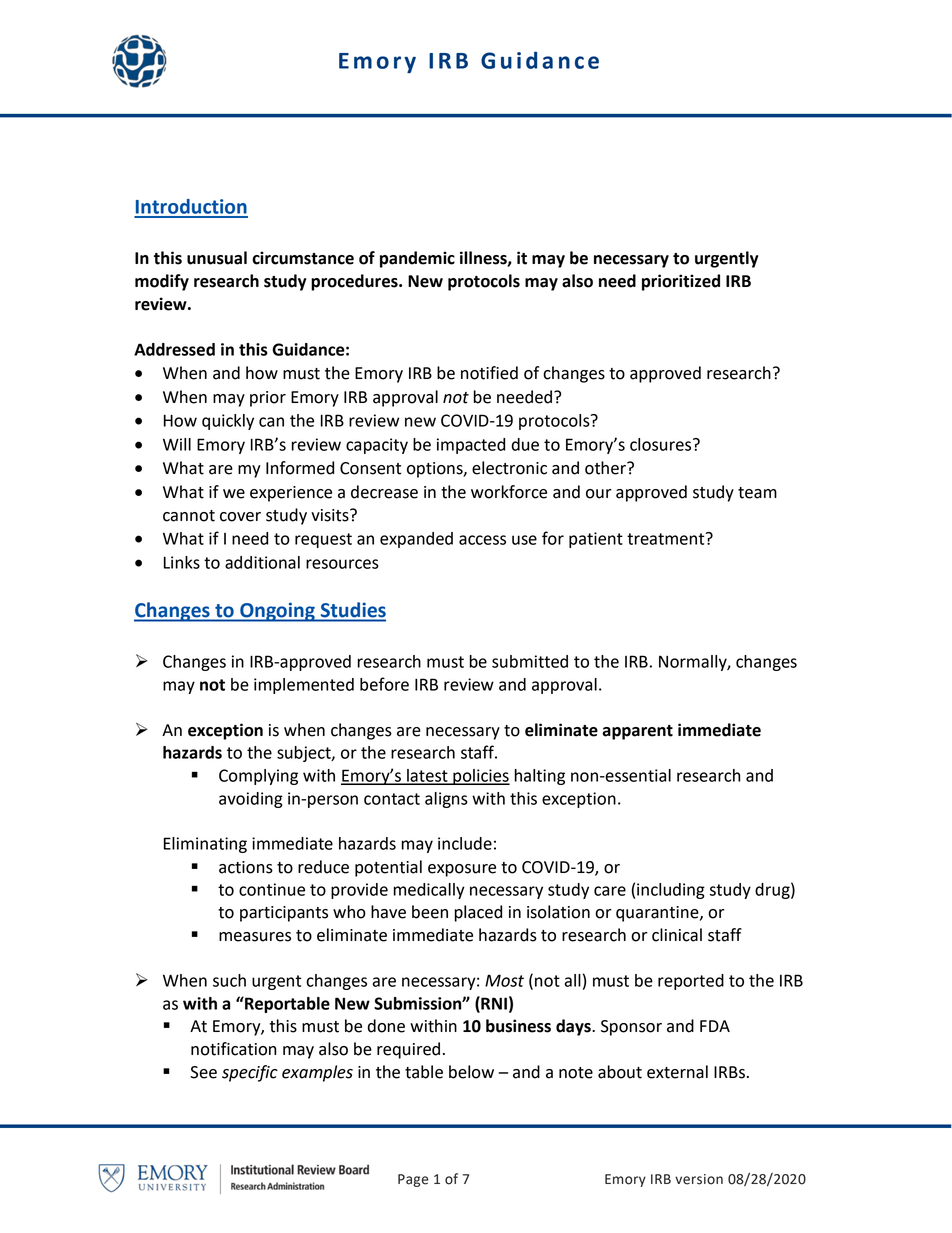 The image size is (952, 1233). Describe the element at coordinates (417, 259) in the image. I see `pandemic` at that location.
